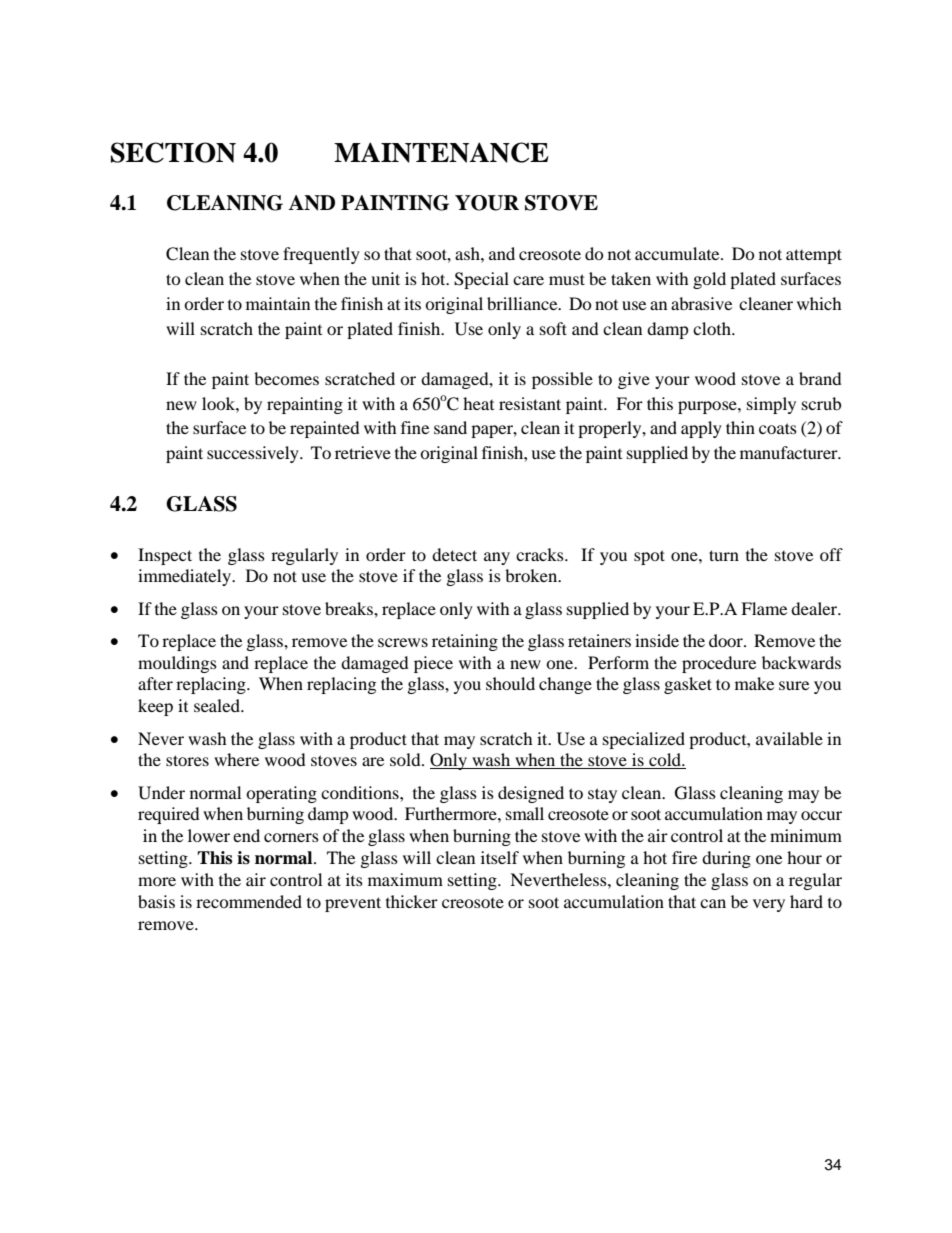 This screenshot has width=952, height=1233. Describe the element at coordinates (713, 328) in the screenshot. I see `cloth` at that location.
